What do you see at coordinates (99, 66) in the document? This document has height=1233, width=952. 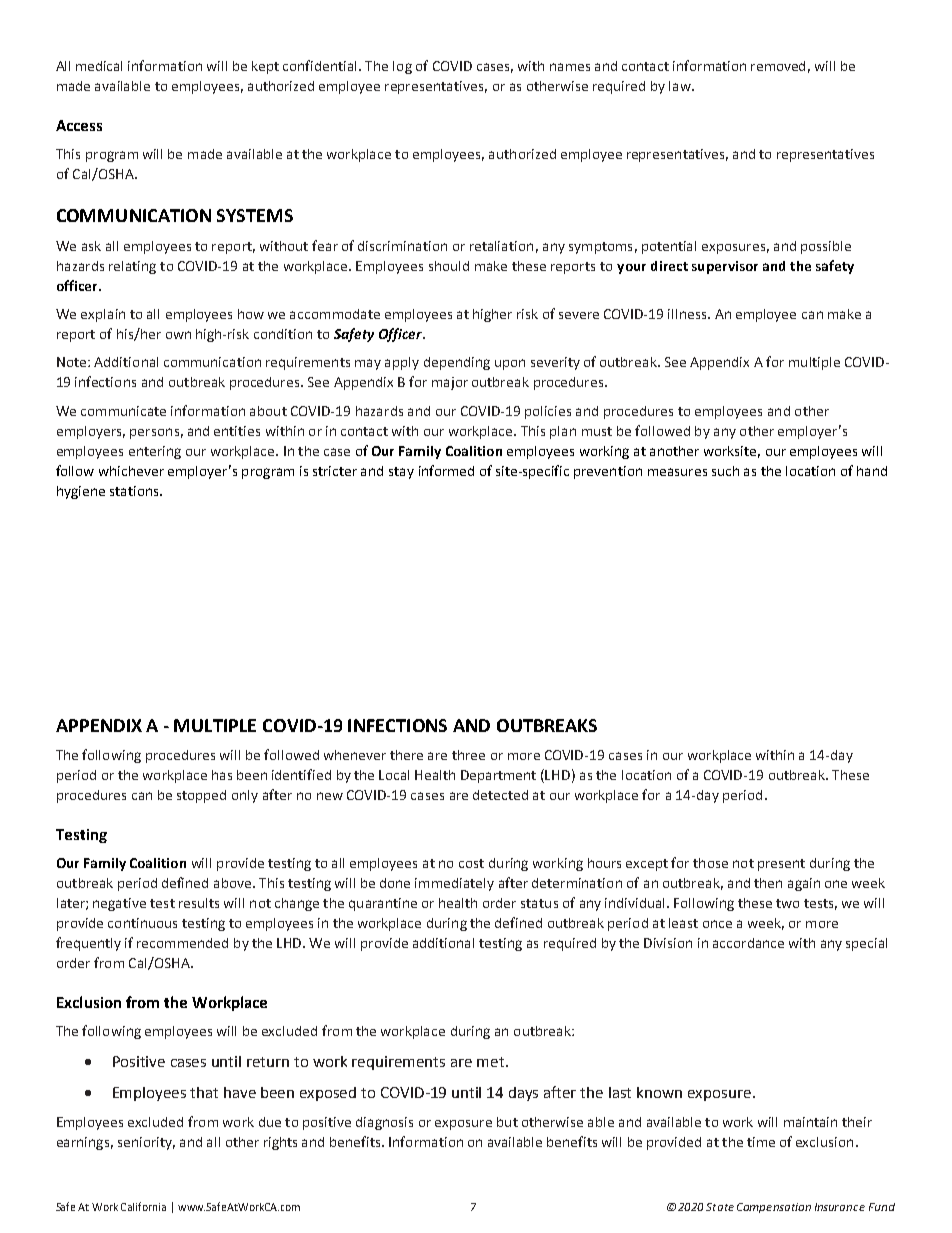 I see `medical` at bounding box center [99, 66].
